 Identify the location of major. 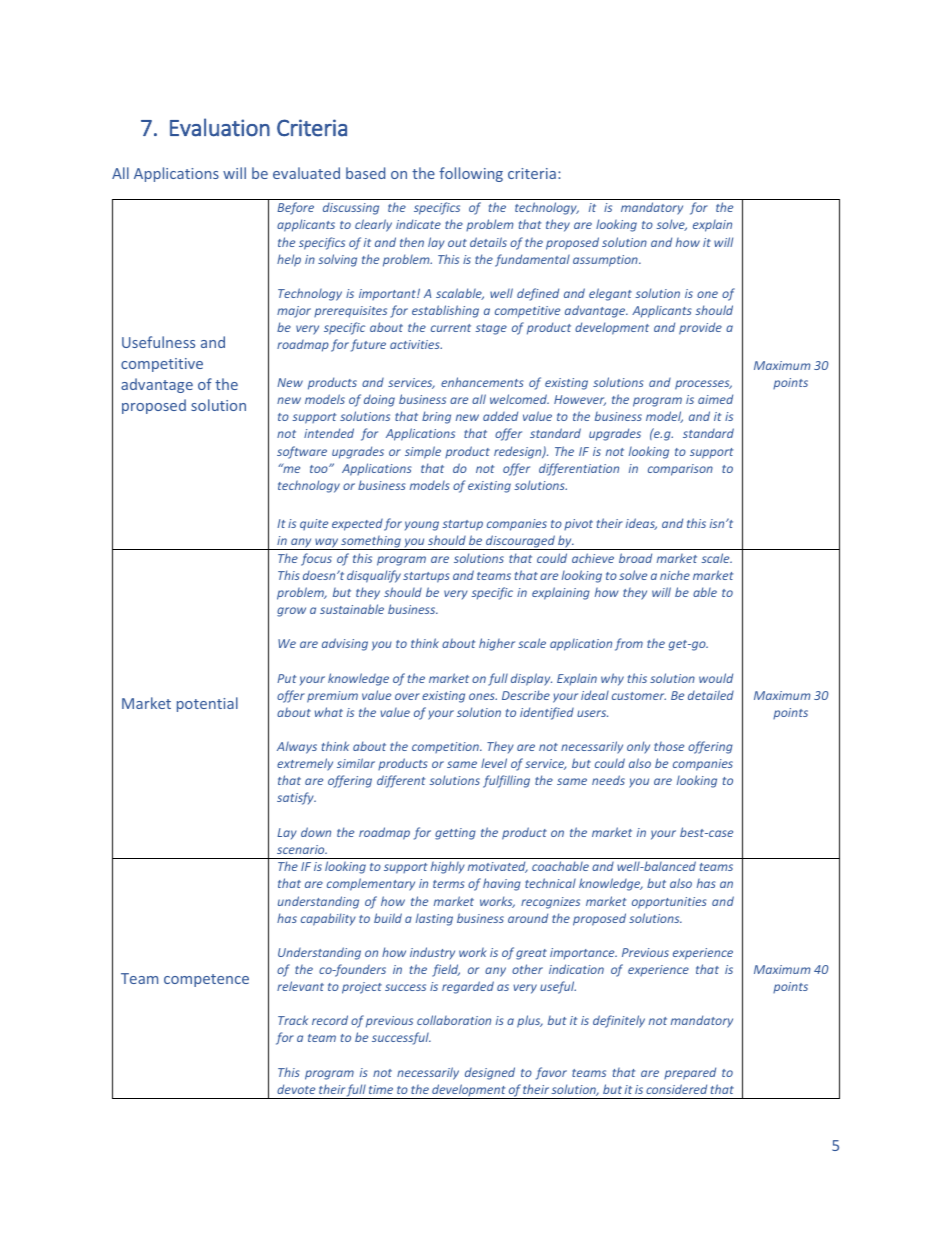
(294, 312).
